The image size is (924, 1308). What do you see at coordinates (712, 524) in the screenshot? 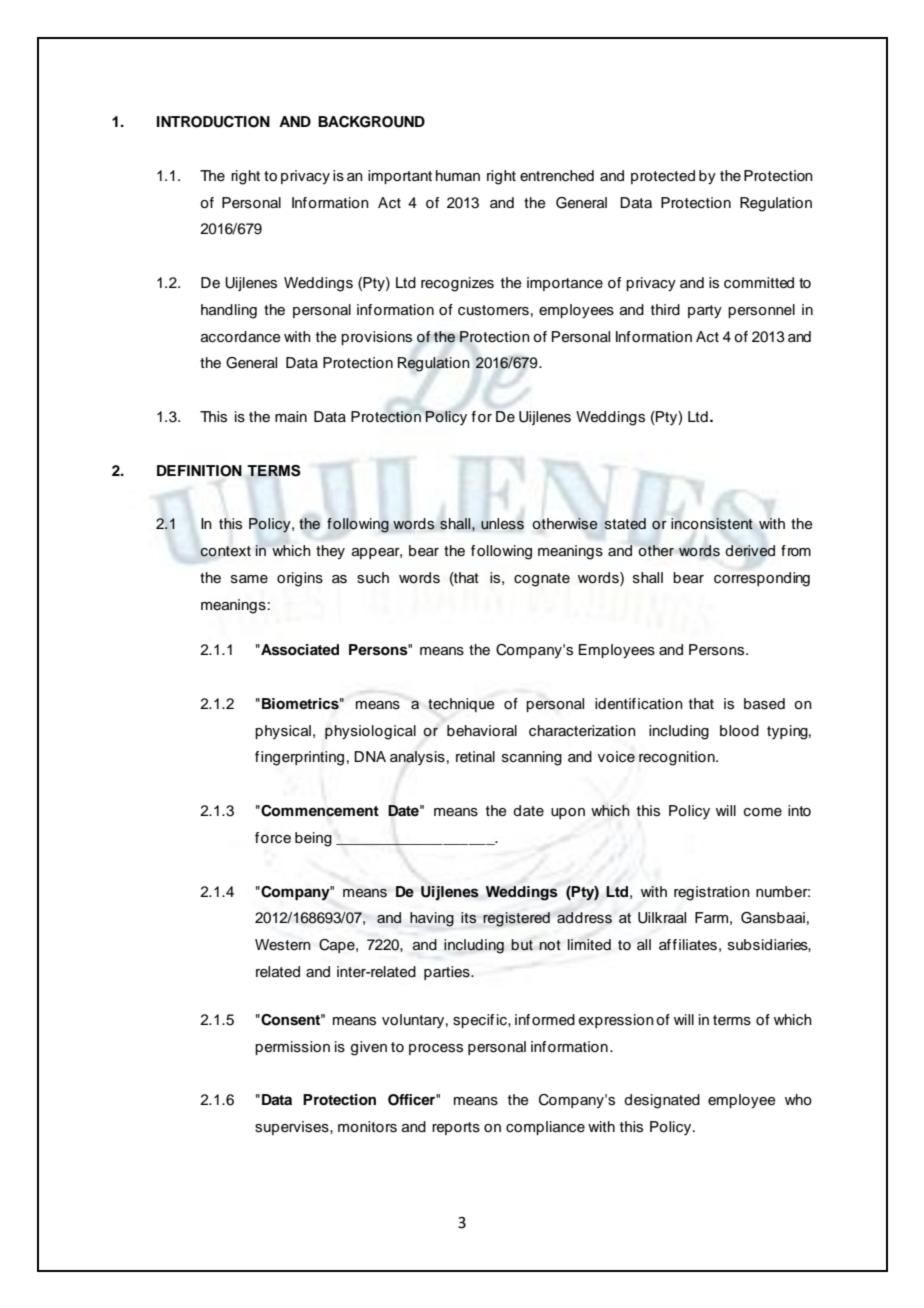
I see `inconsistent` at bounding box center [712, 524].
